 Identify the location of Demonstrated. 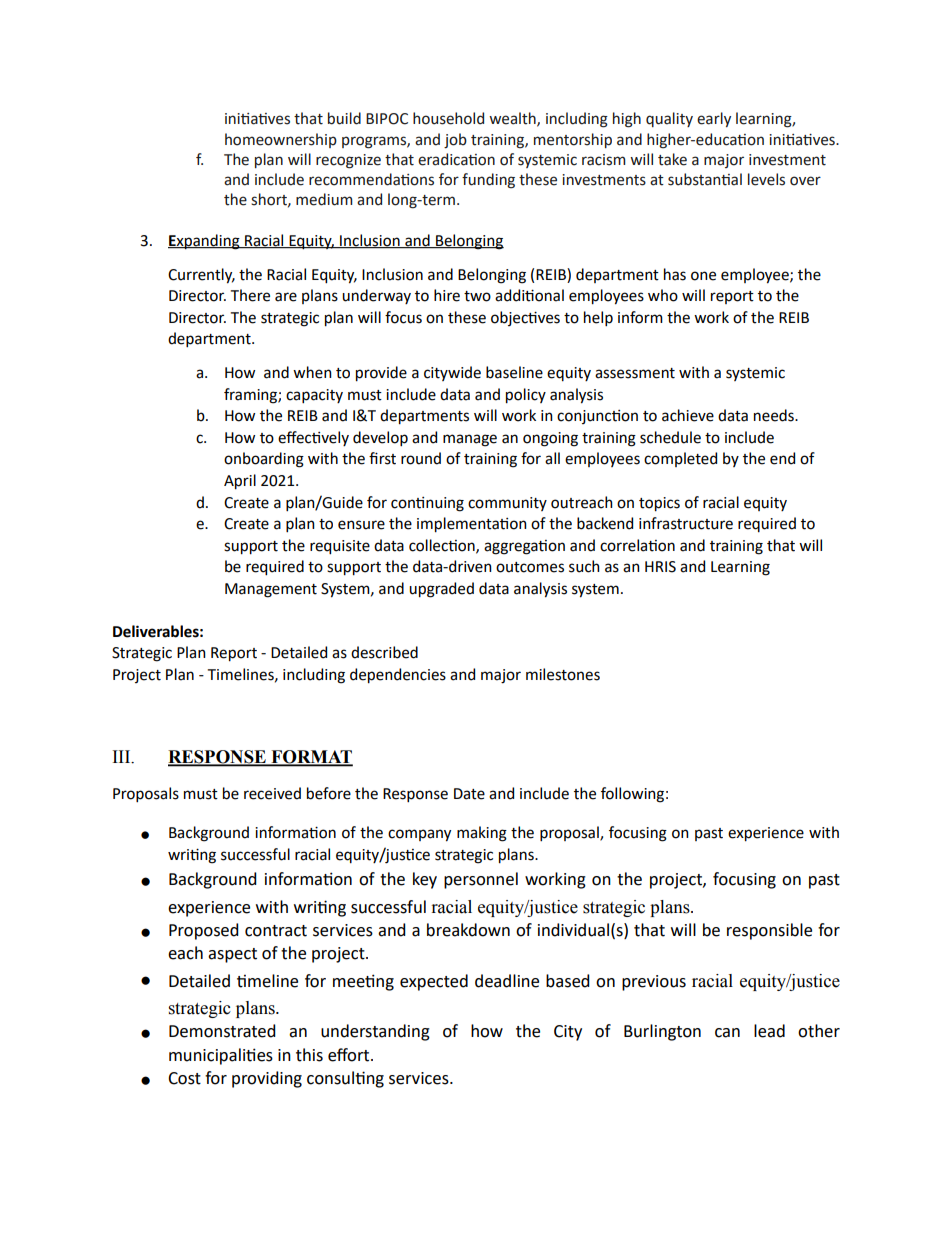
(222, 1031).
